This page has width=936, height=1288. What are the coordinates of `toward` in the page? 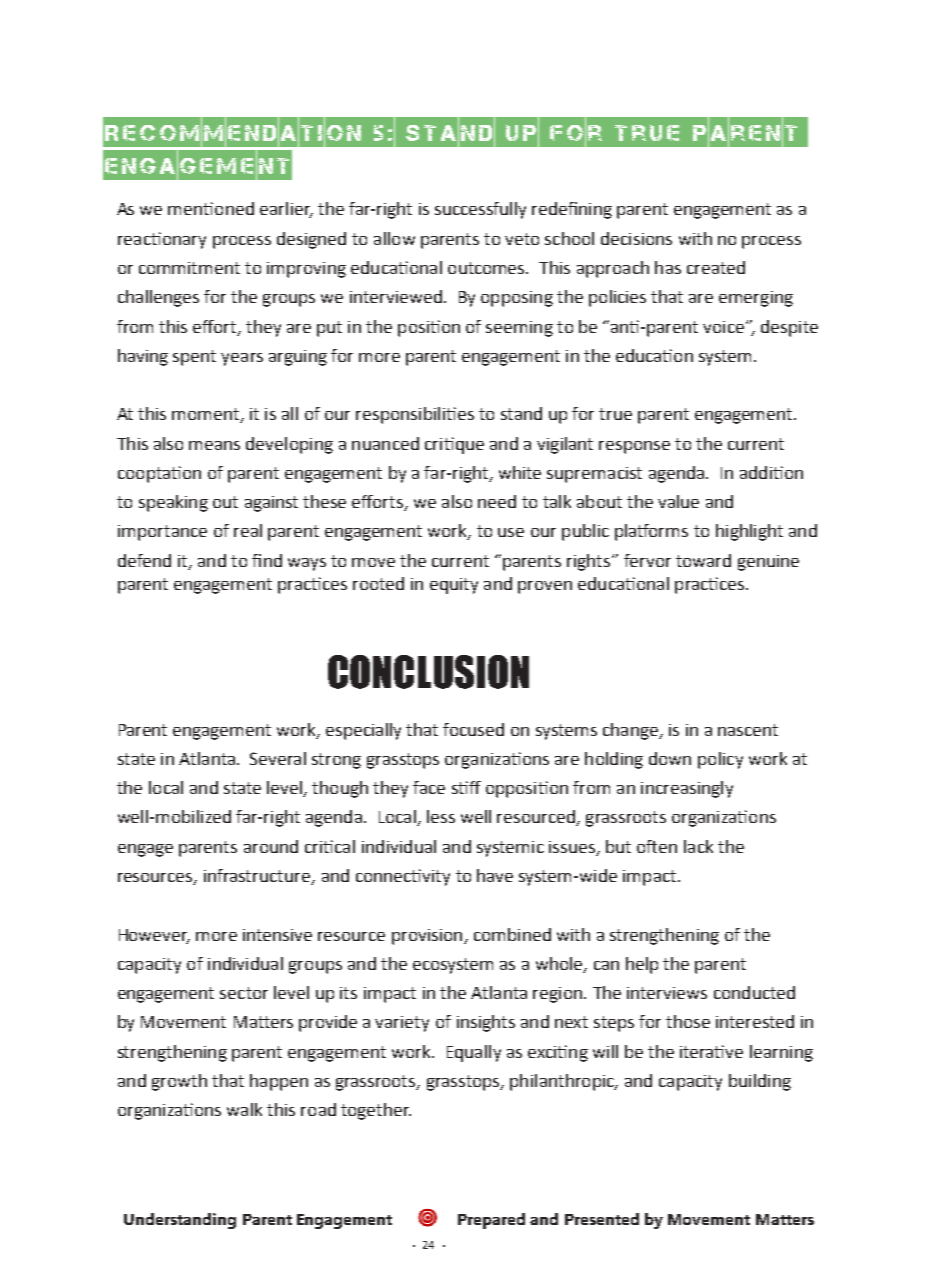 It's located at (703, 560).
